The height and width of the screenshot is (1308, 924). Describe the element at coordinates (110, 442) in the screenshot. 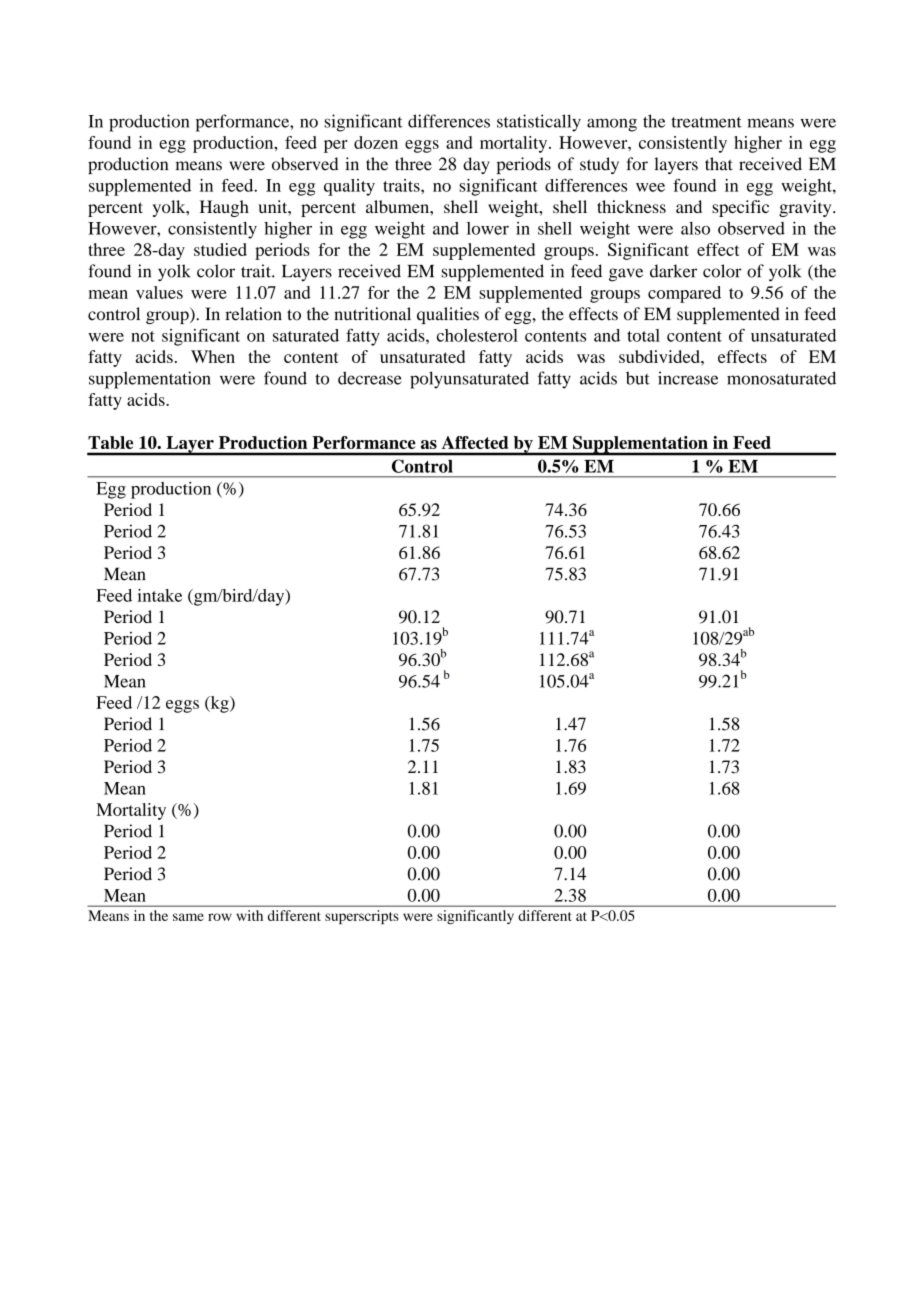

I see `Table` at that location.
